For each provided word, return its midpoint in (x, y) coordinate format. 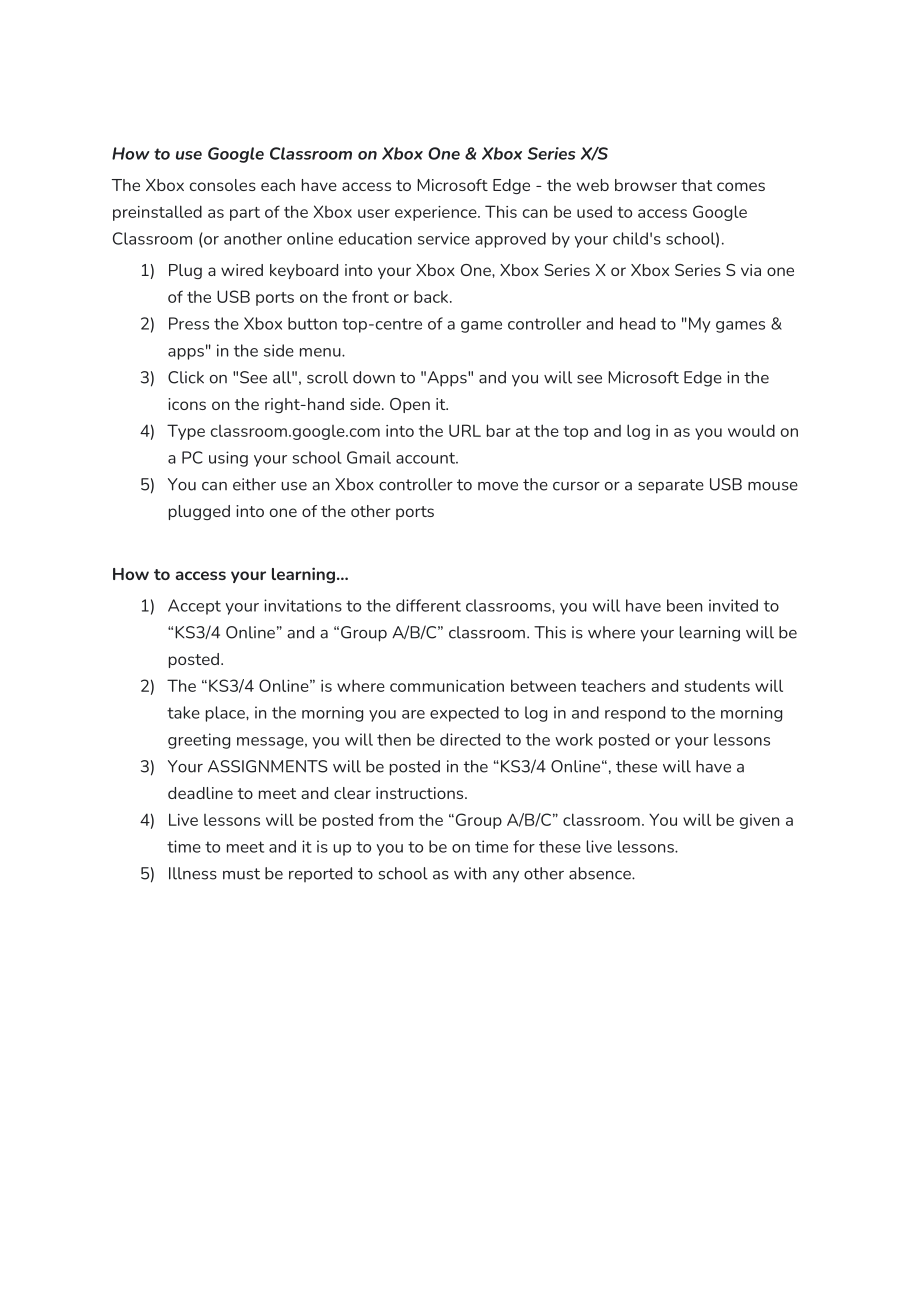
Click (186, 377)
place (226, 714)
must (241, 874)
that (697, 185)
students (717, 685)
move (498, 486)
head (637, 323)
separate (671, 486)
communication (447, 686)
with (470, 873)
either (254, 484)
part (245, 214)
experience (437, 213)
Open (410, 405)
